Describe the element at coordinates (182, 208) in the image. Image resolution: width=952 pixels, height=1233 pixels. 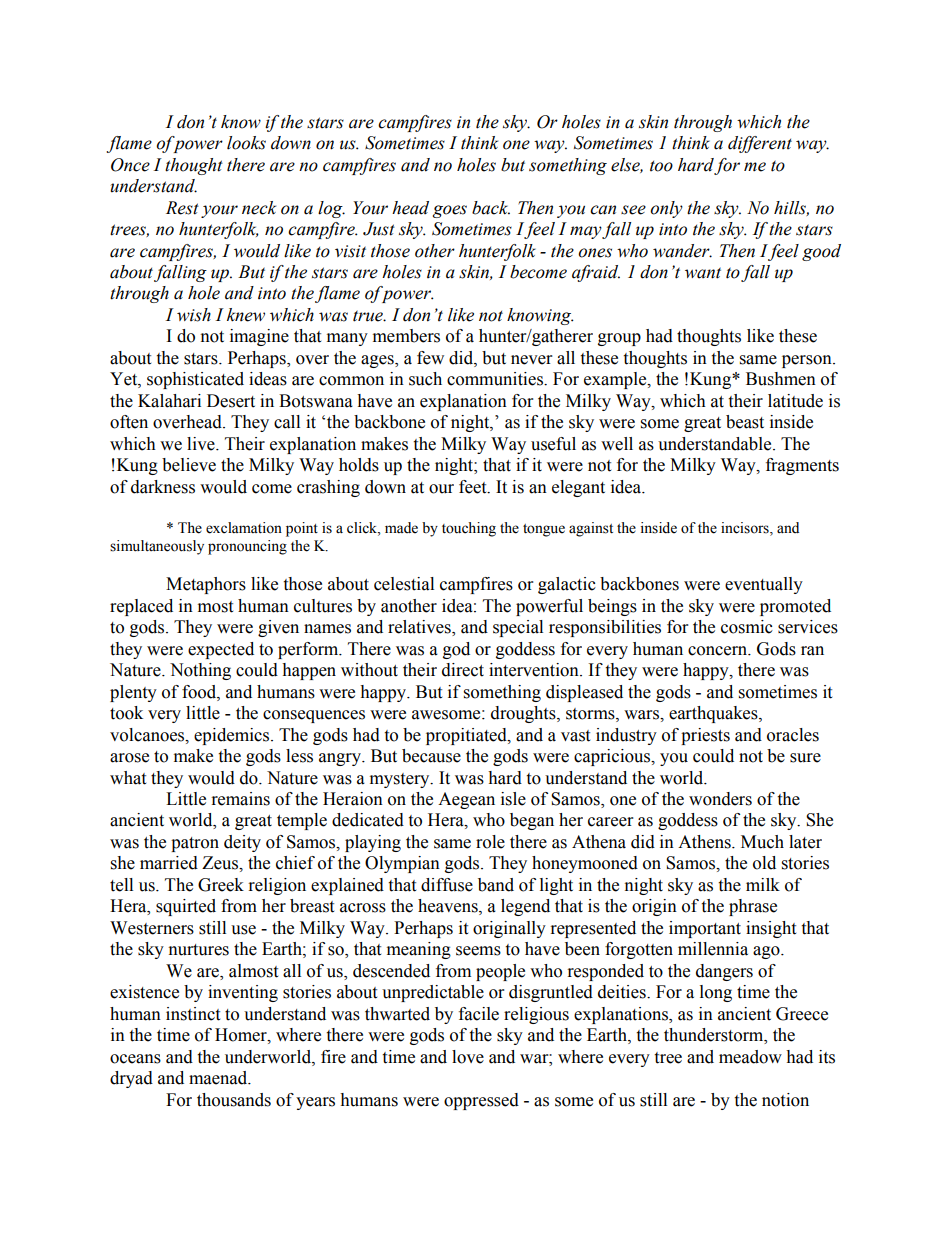
I see `Rest` at that location.
